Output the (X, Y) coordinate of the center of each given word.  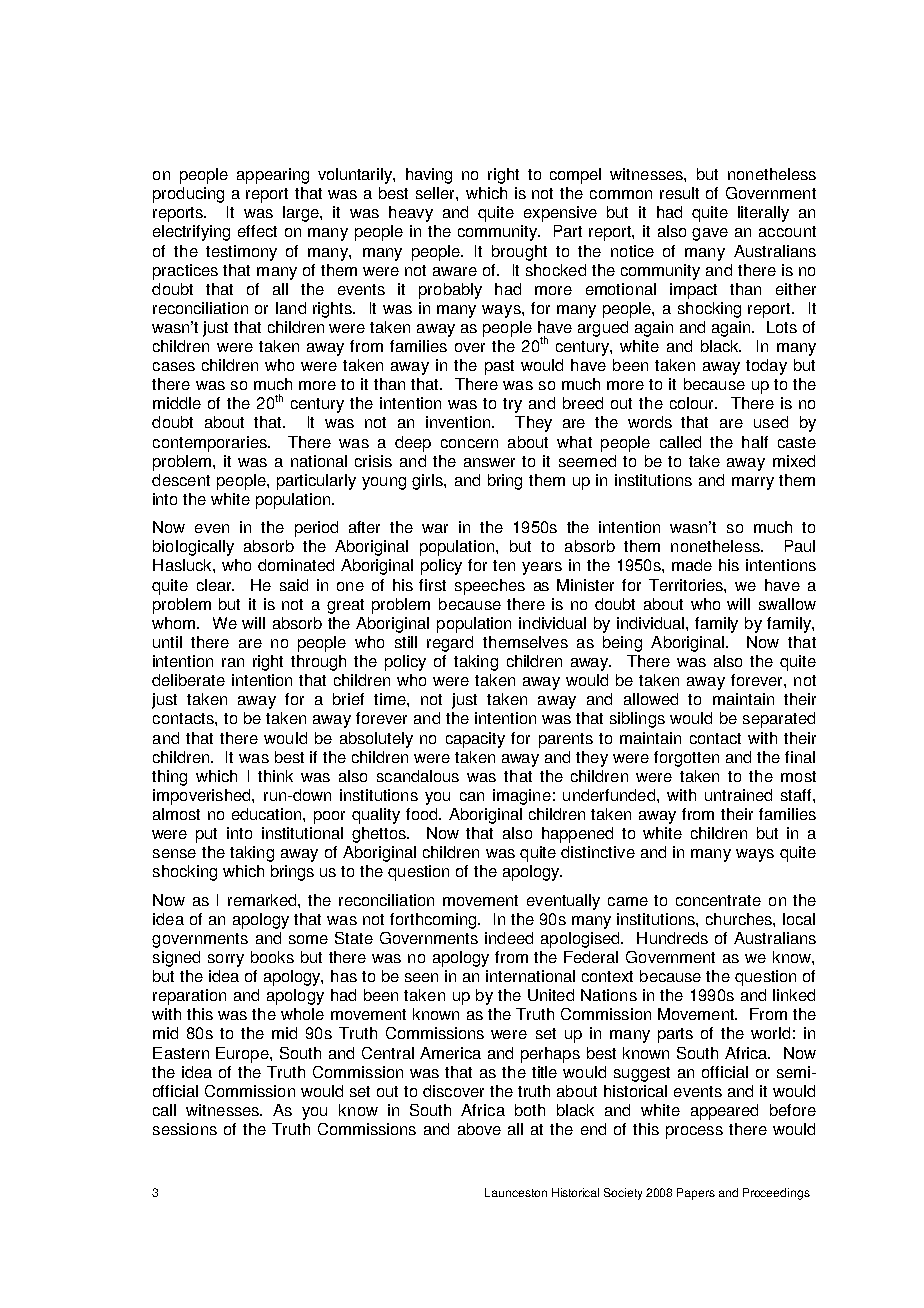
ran (233, 662)
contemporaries (211, 444)
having (429, 176)
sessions (185, 1129)
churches (740, 919)
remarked (263, 900)
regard (450, 644)
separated (779, 720)
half (755, 442)
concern (469, 443)
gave (710, 234)
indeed (509, 938)
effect (257, 231)
